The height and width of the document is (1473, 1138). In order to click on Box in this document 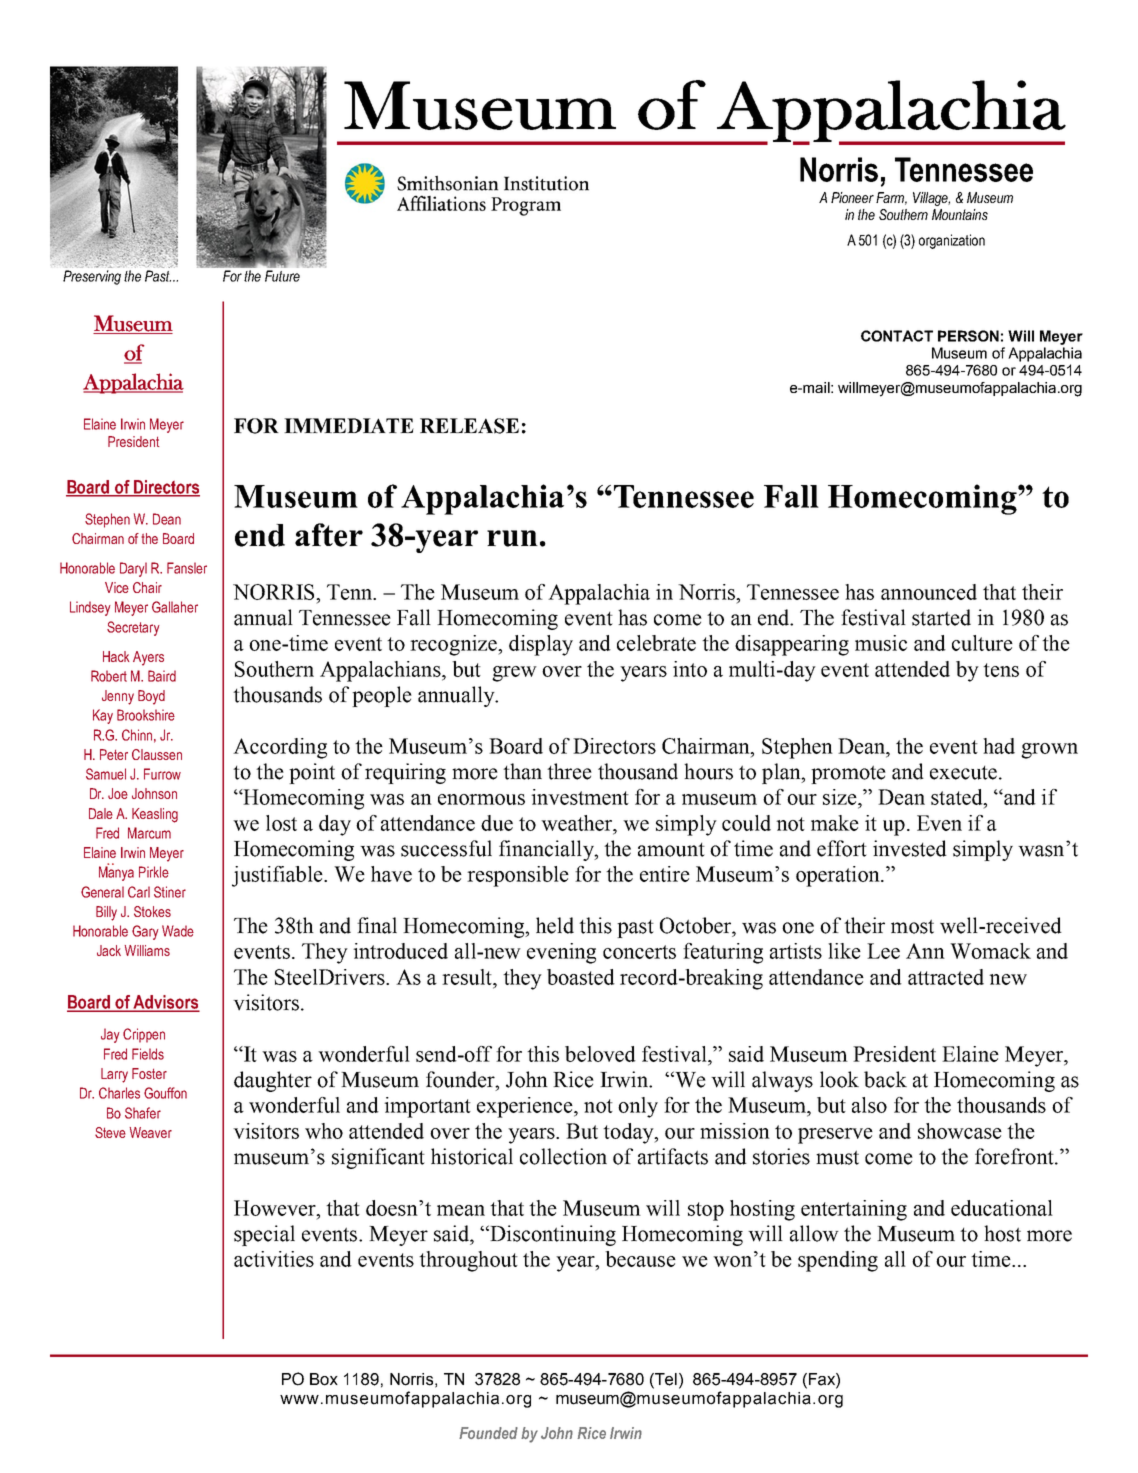, I will do `click(324, 1379)`.
